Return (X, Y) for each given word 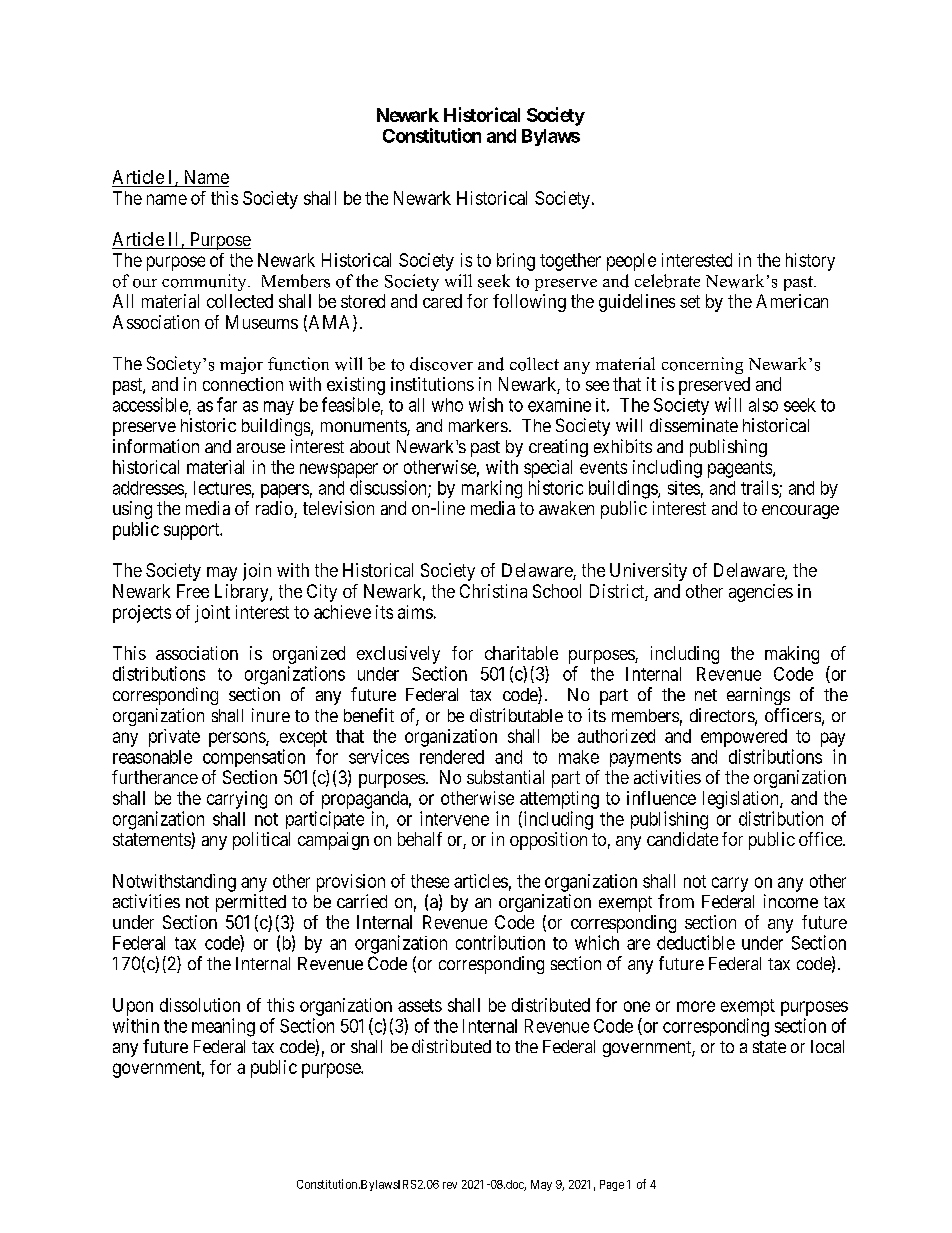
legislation (742, 800)
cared (442, 301)
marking (492, 489)
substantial (505, 777)
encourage (800, 512)
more (696, 1006)
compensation (254, 758)
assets (420, 1005)
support (193, 531)
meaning (223, 1027)
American (792, 301)
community (205, 282)
